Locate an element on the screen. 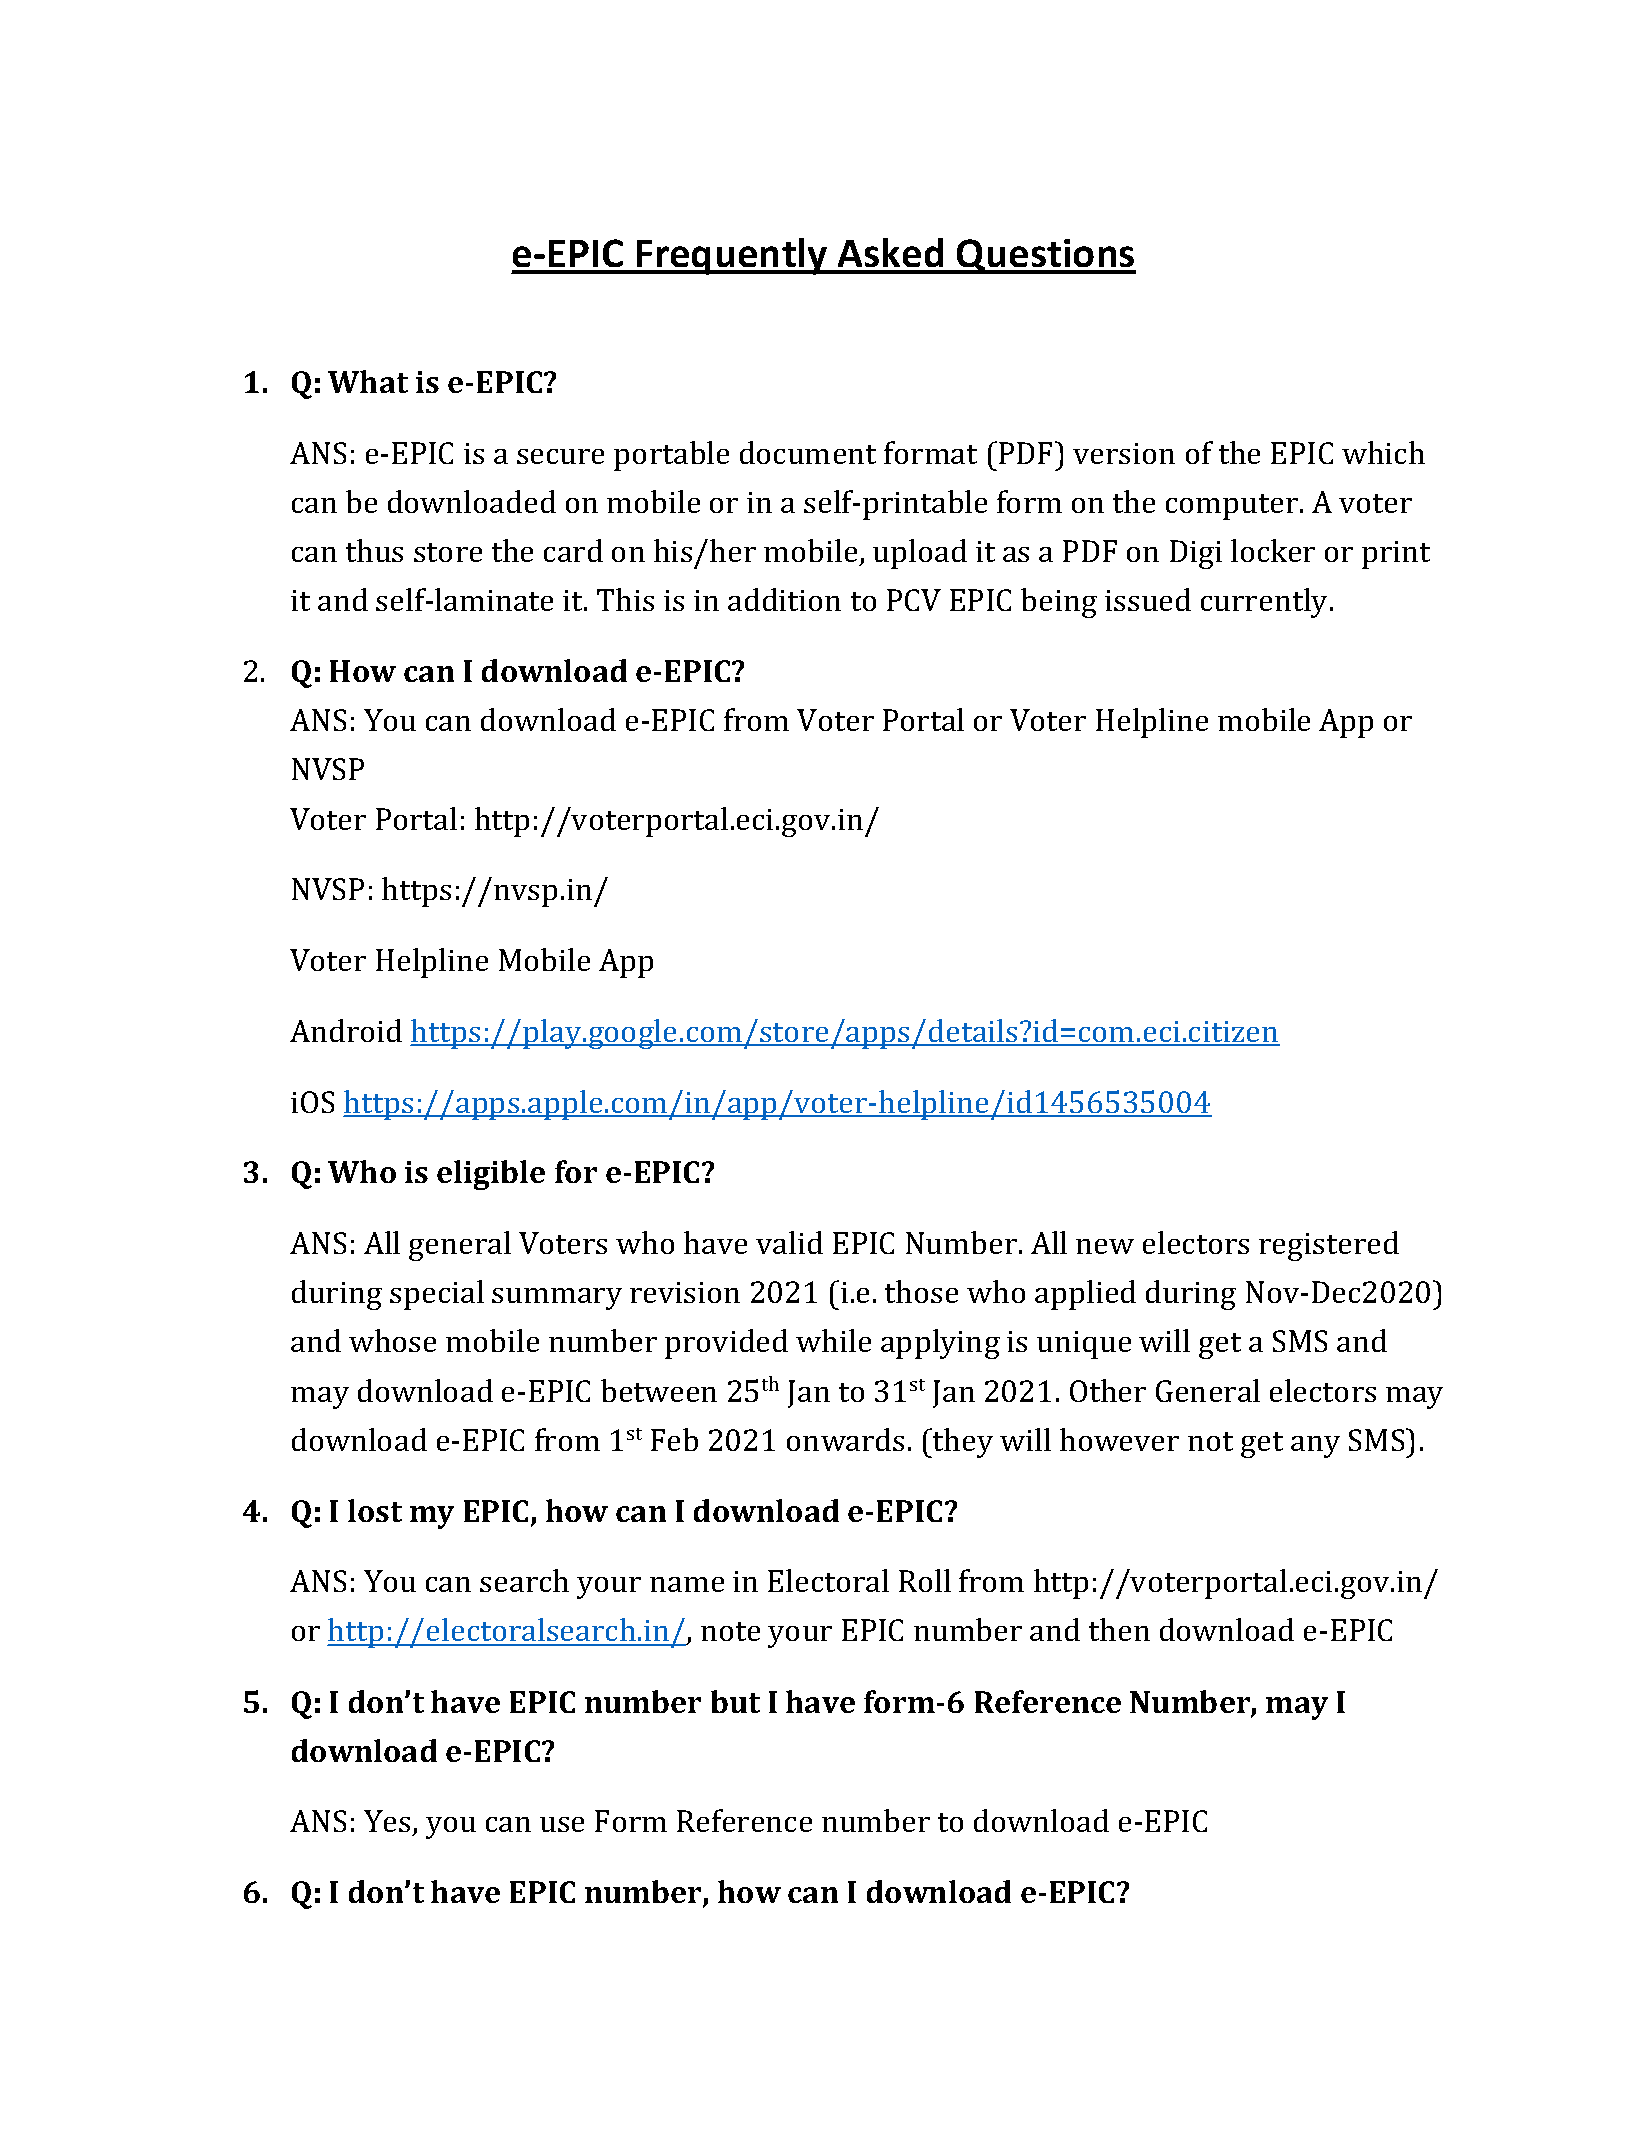  Questions is located at coordinates (1045, 256).
